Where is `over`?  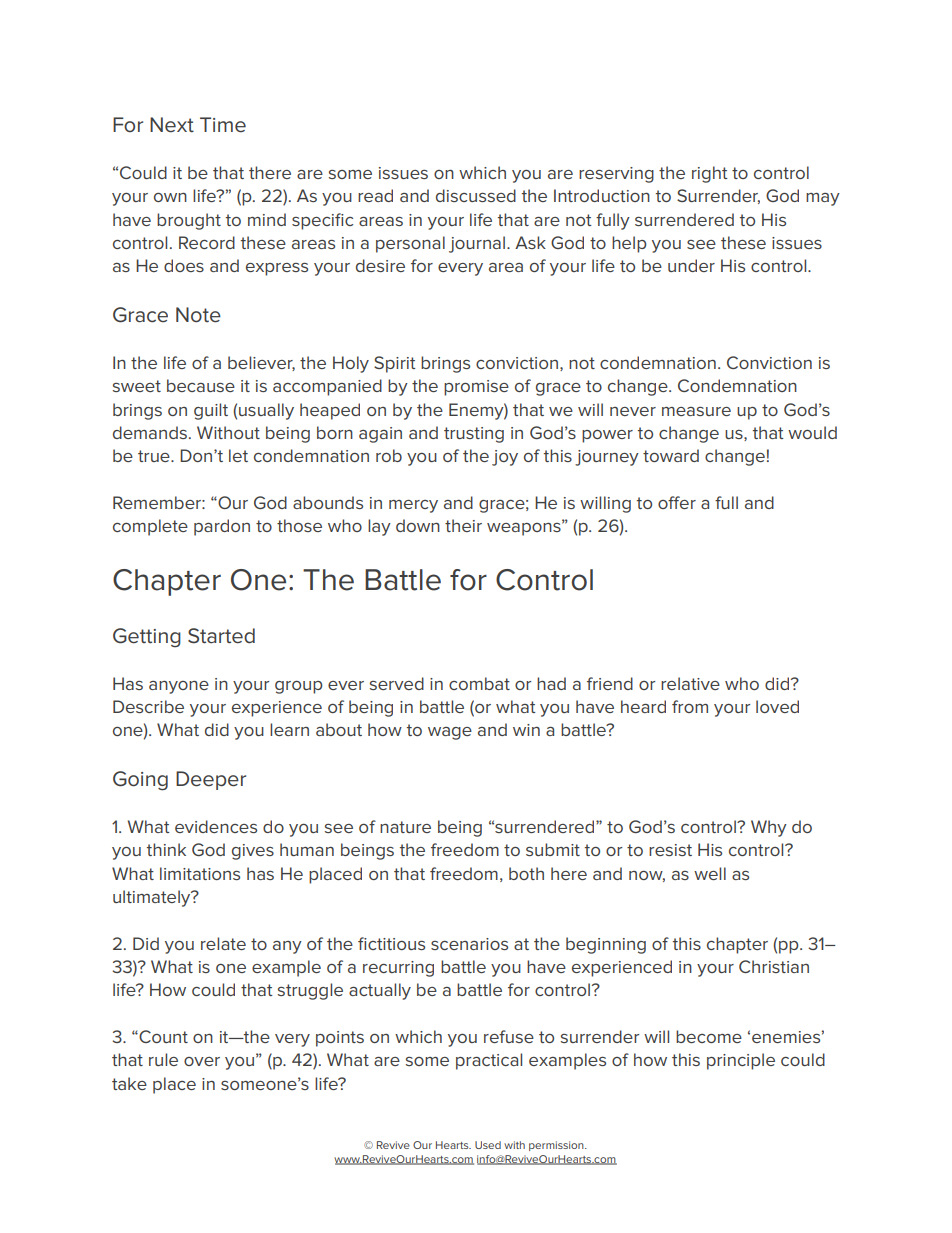 over is located at coordinates (202, 1061).
